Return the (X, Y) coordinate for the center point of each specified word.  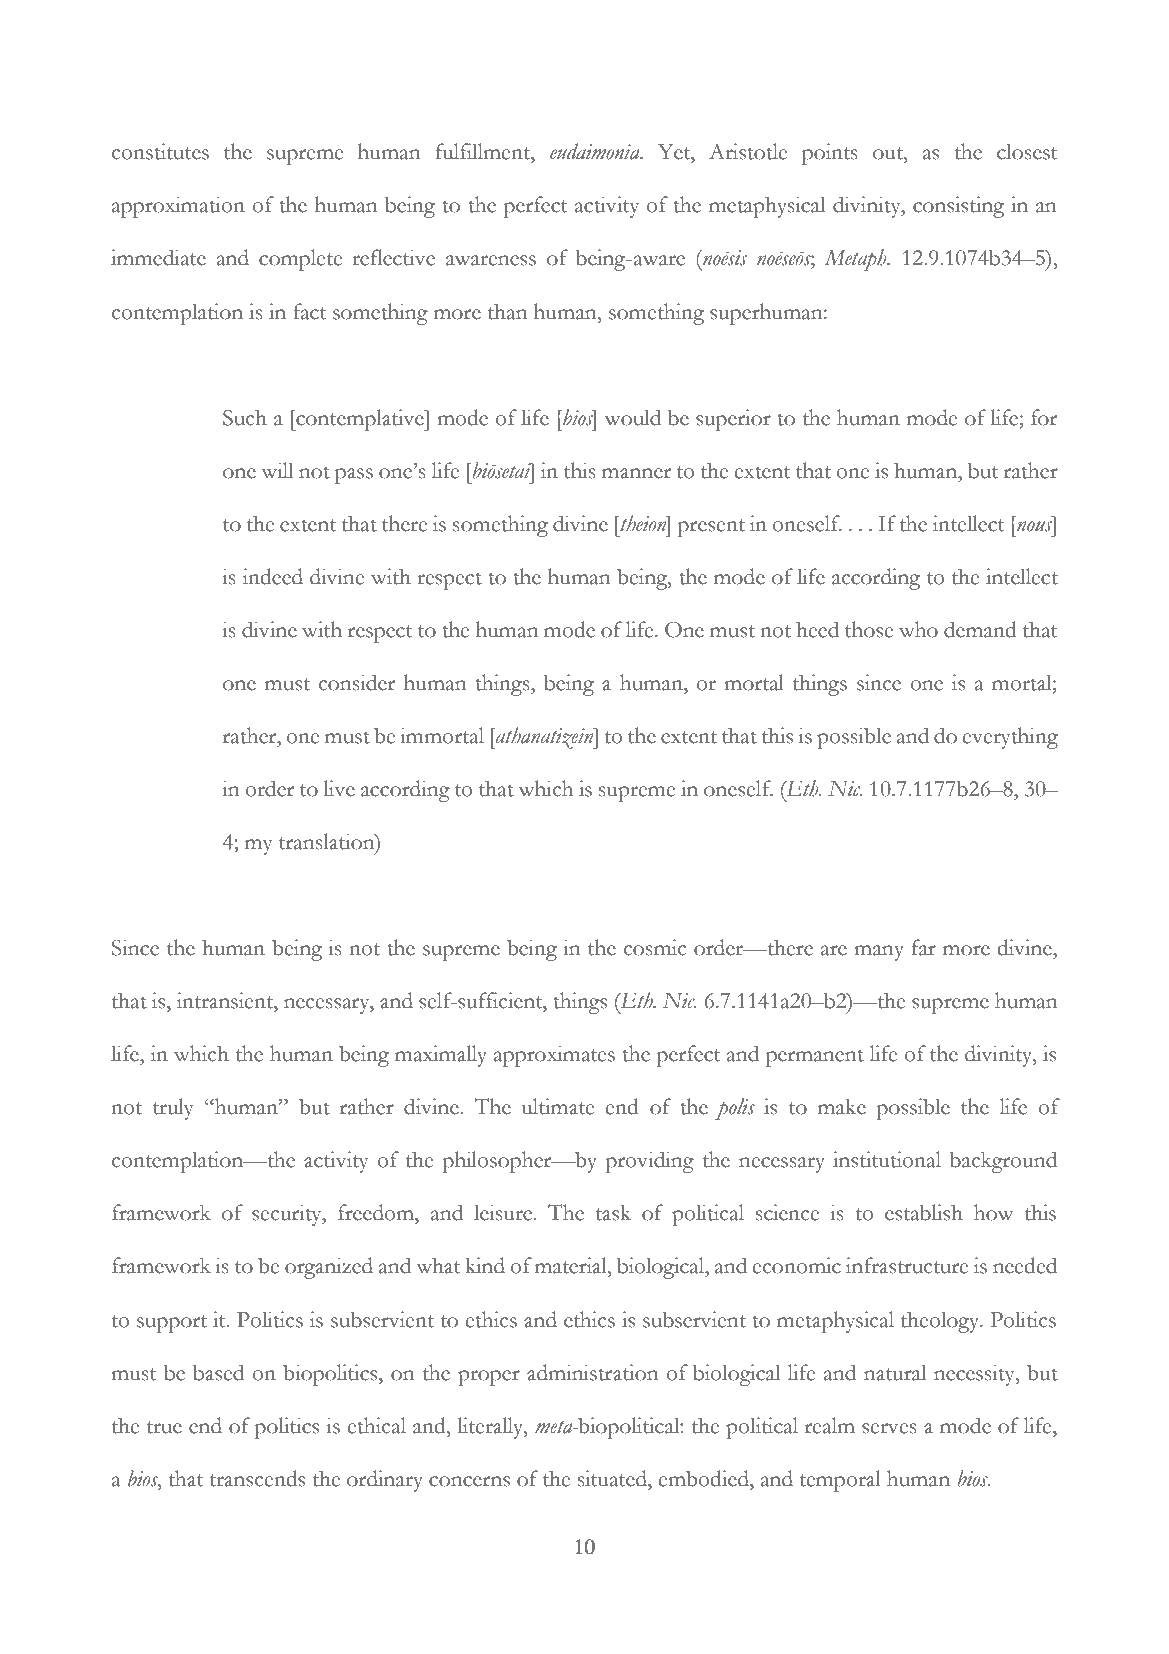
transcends (257, 1478)
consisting (958, 207)
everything (1010, 738)
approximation (178, 207)
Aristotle (748, 151)
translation (328, 842)
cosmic (655, 947)
